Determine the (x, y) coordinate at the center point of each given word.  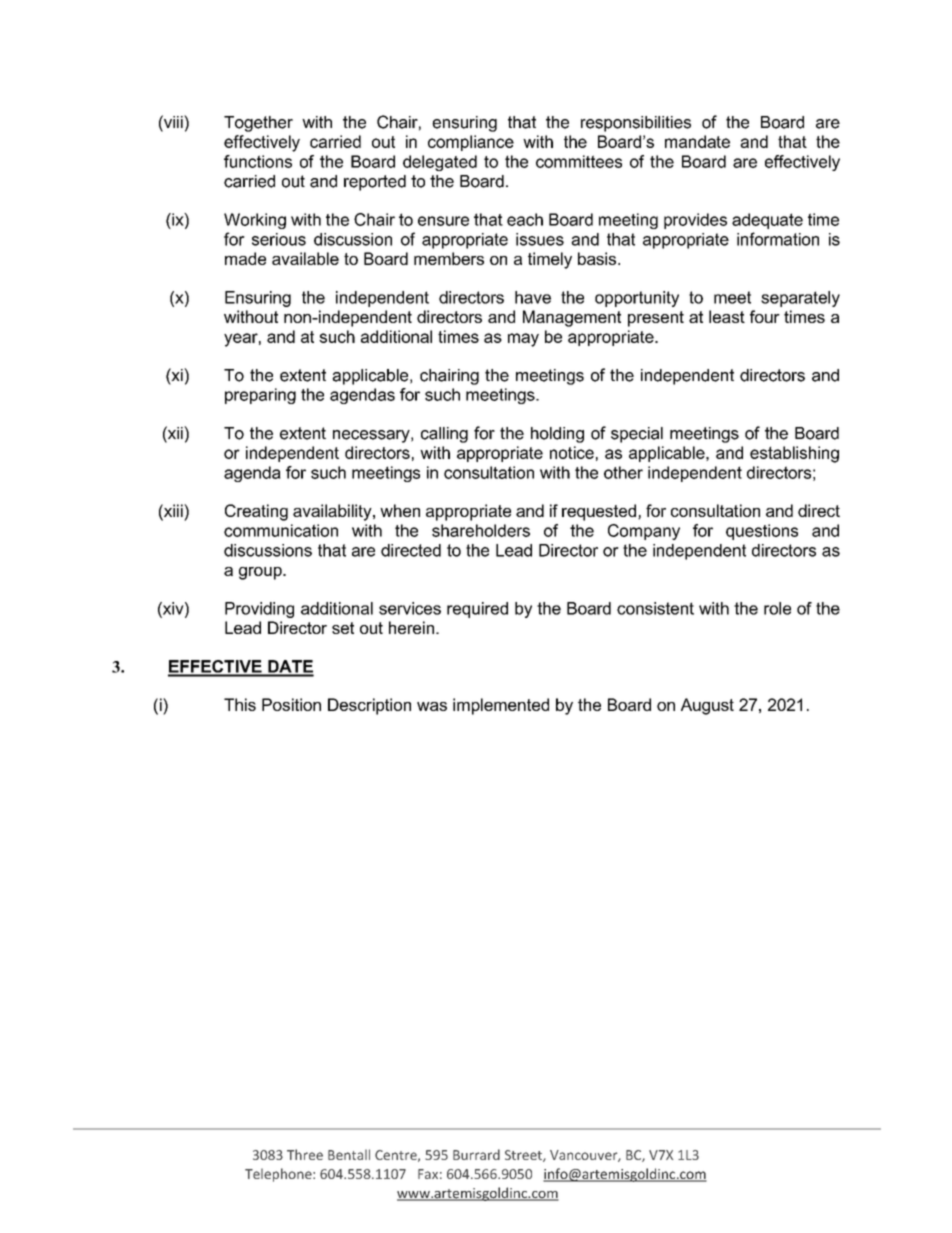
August (707, 706)
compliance (471, 143)
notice (572, 452)
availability (333, 512)
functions (258, 161)
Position (291, 704)
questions (762, 532)
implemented (501, 706)
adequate (767, 221)
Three (305, 1154)
